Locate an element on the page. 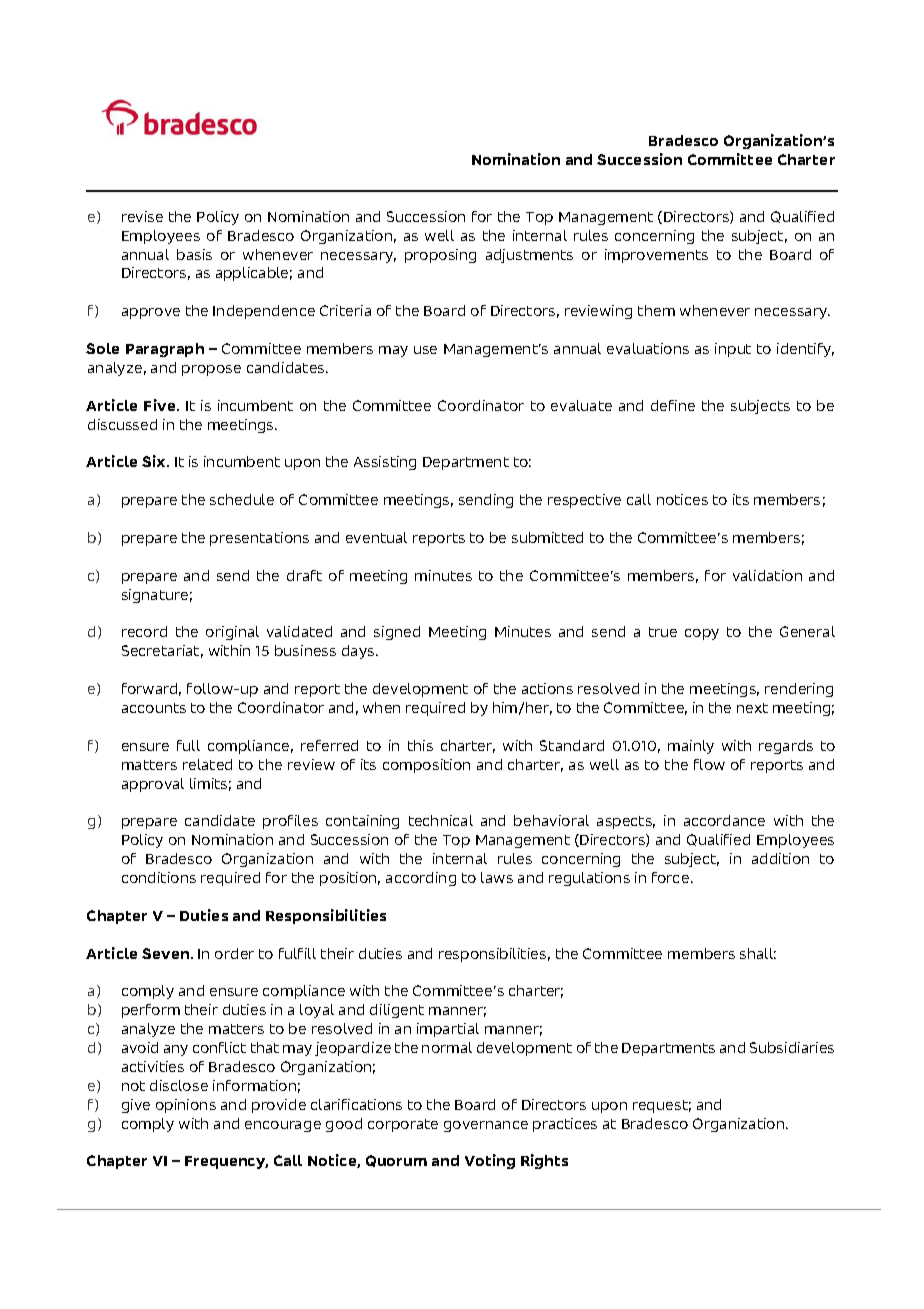 This page has width=924, height=1309. governance is located at coordinates (486, 1126).
